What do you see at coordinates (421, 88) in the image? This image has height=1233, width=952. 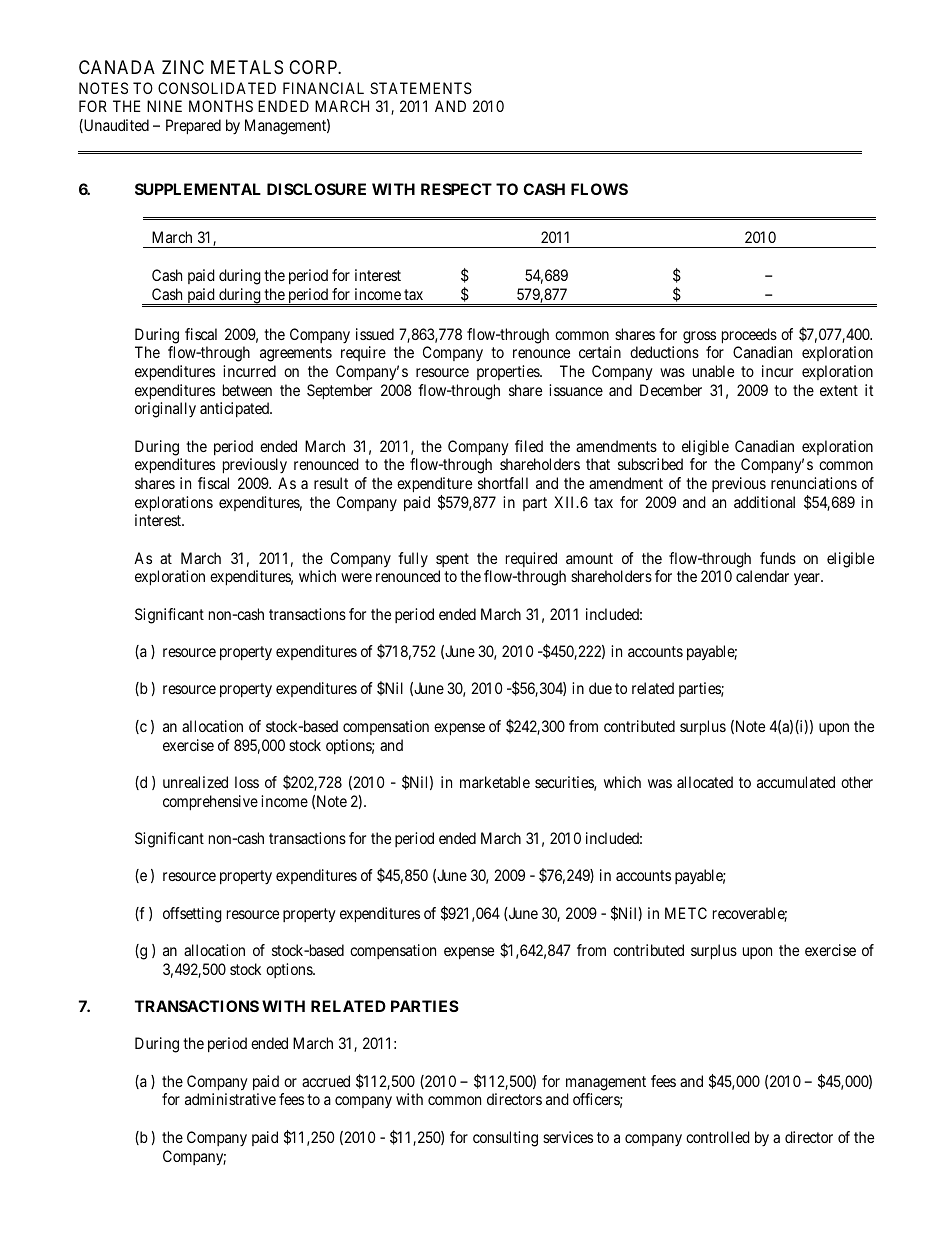 I see `STATEMENTS` at bounding box center [421, 88].
